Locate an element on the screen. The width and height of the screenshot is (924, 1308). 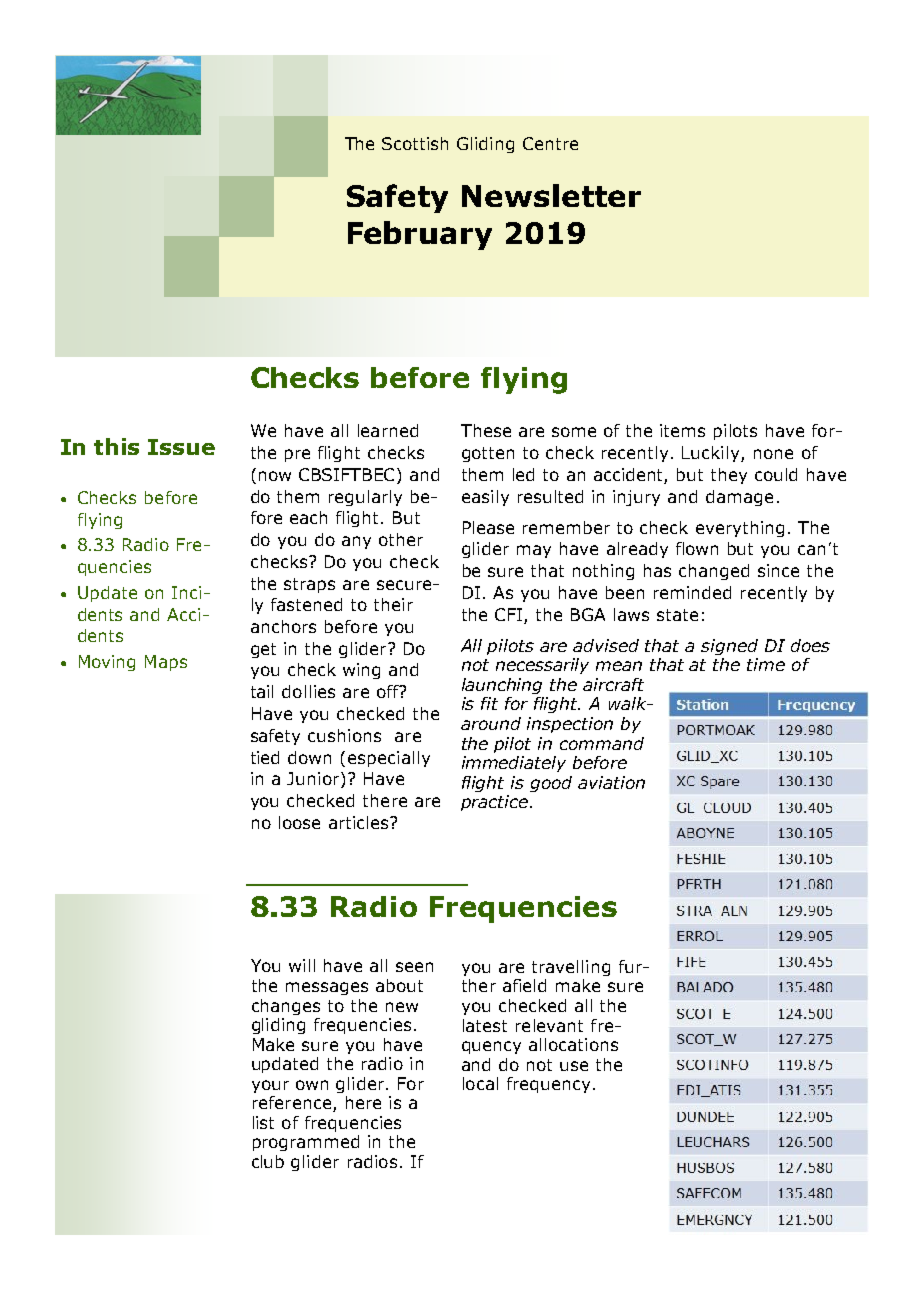
seen is located at coordinates (414, 967).
